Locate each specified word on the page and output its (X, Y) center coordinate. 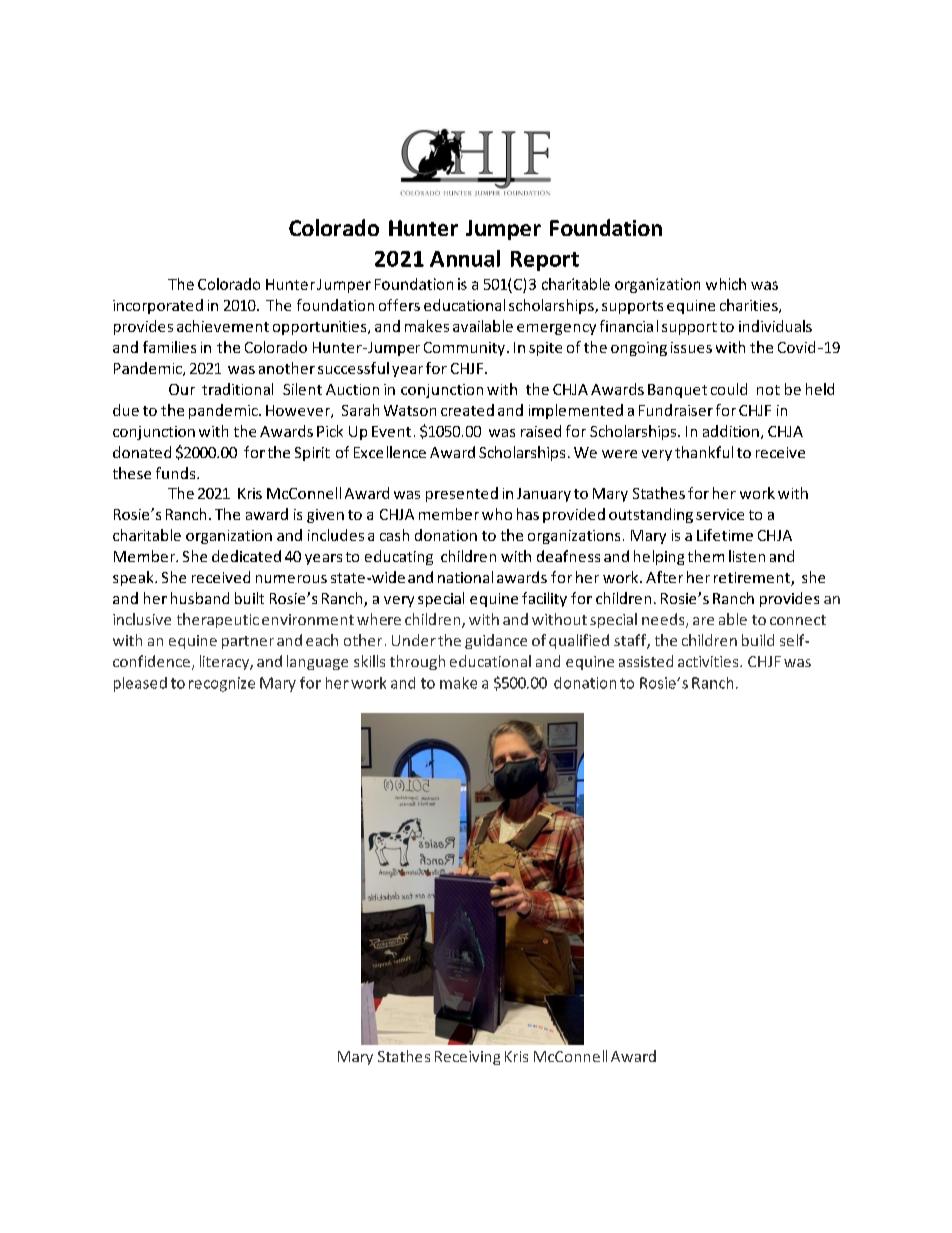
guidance (496, 641)
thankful (704, 452)
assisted (646, 661)
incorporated (158, 306)
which (726, 284)
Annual (465, 258)
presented (462, 494)
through (417, 662)
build (758, 640)
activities (709, 661)
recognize (222, 684)
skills (369, 661)
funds (177, 473)
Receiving (467, 1058)
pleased (140, 684)
